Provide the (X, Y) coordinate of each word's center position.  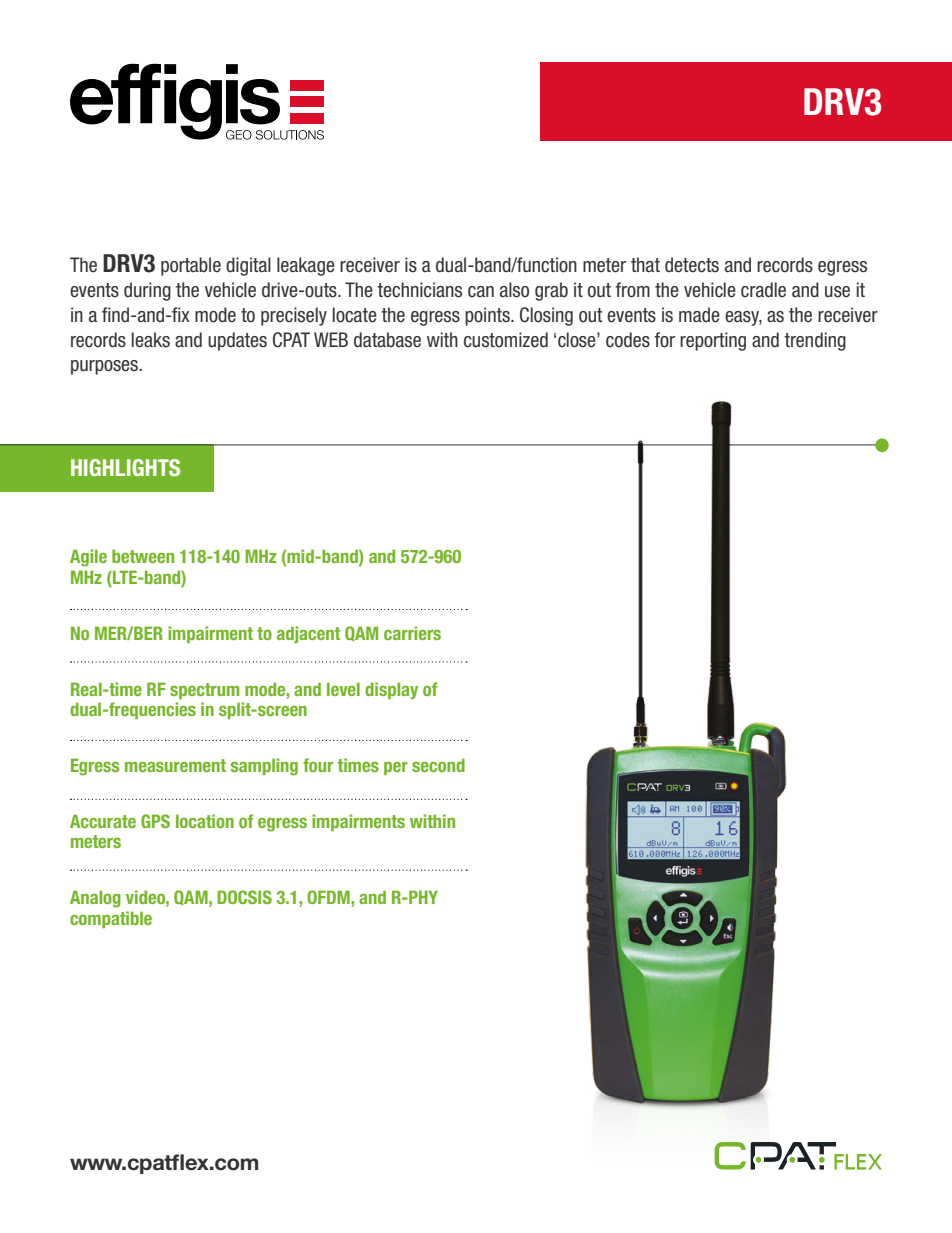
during (147, 291)
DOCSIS (245, 897)
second (438, 765)
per (396, 768)
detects (692, 265)
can (481, 292)
